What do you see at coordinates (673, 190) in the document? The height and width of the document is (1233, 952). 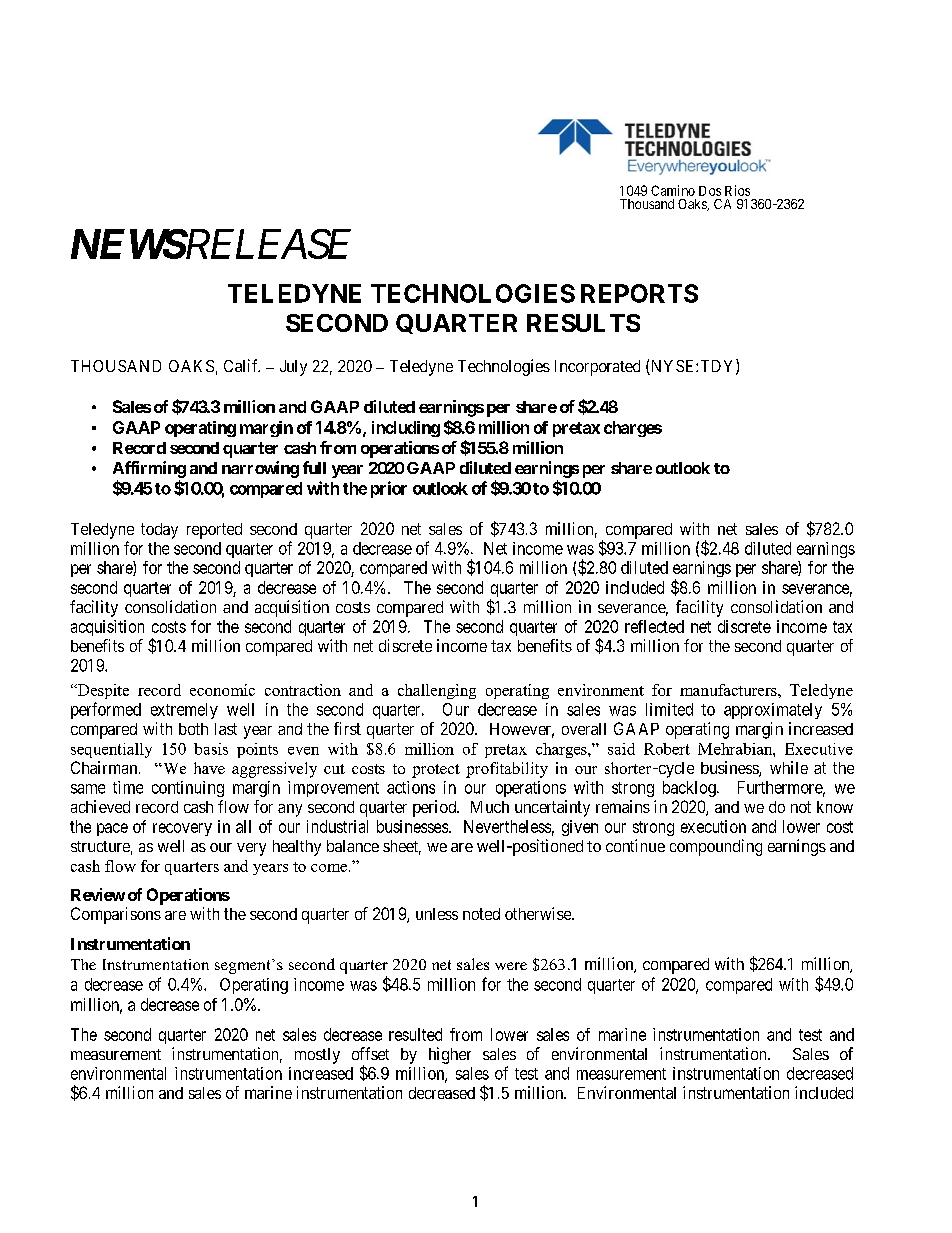 I see `Camino` at bounding box center [673, 190].
